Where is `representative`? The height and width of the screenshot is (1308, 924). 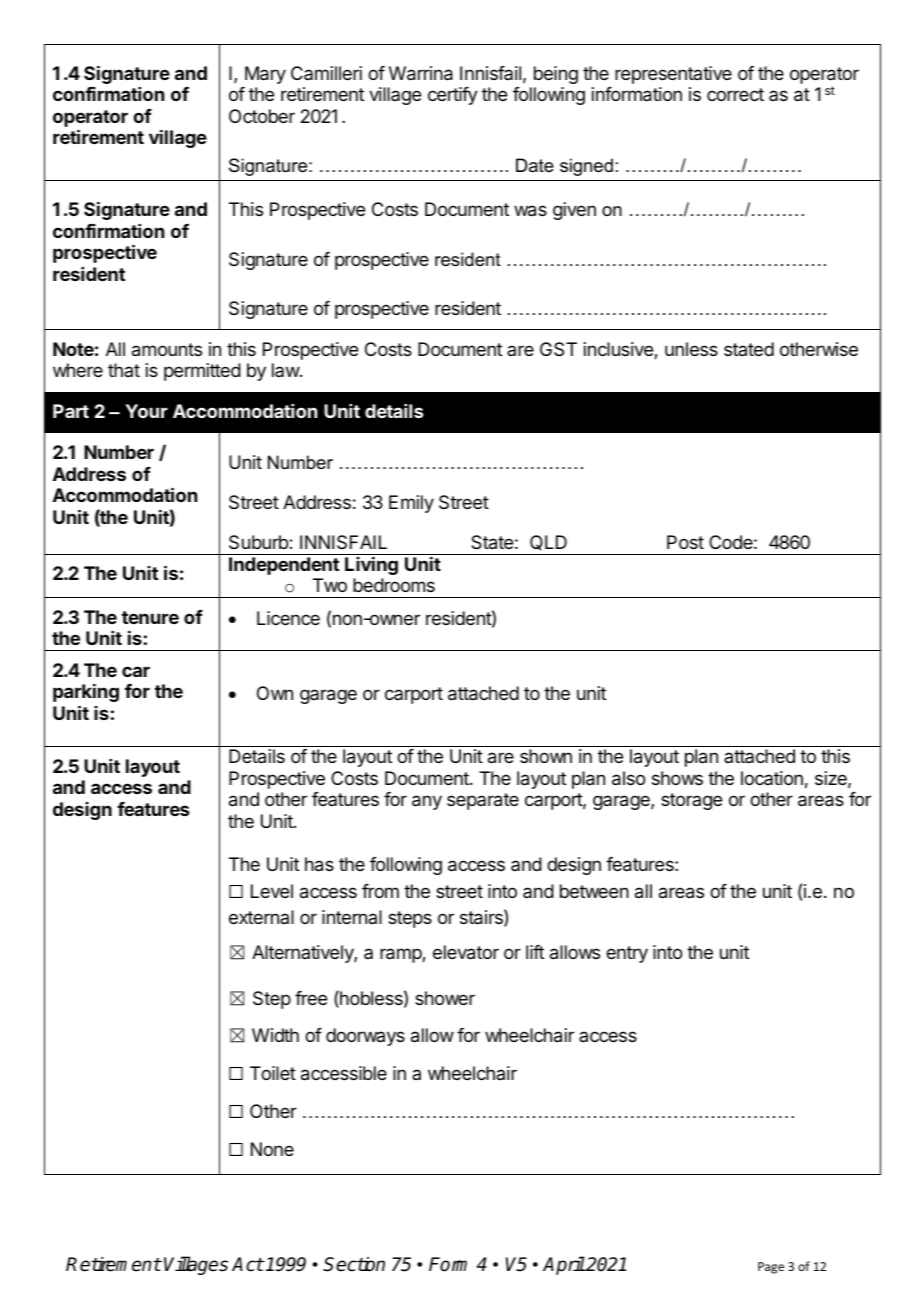 representative is located at coordinates (673, 75).
